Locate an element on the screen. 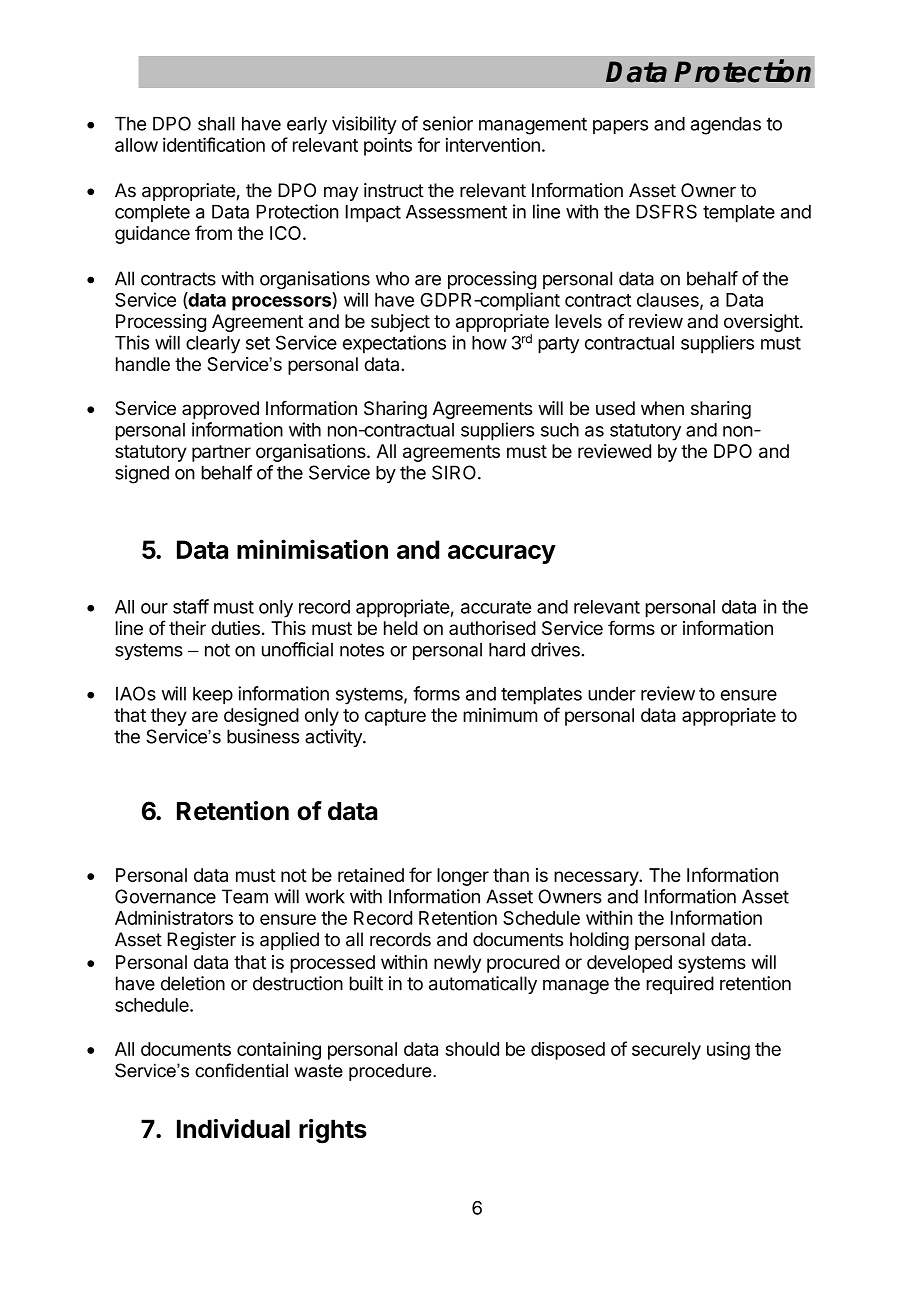 The width and height of the screenshot is (924, 1307). agendas is located at coordinates (725, 126).
